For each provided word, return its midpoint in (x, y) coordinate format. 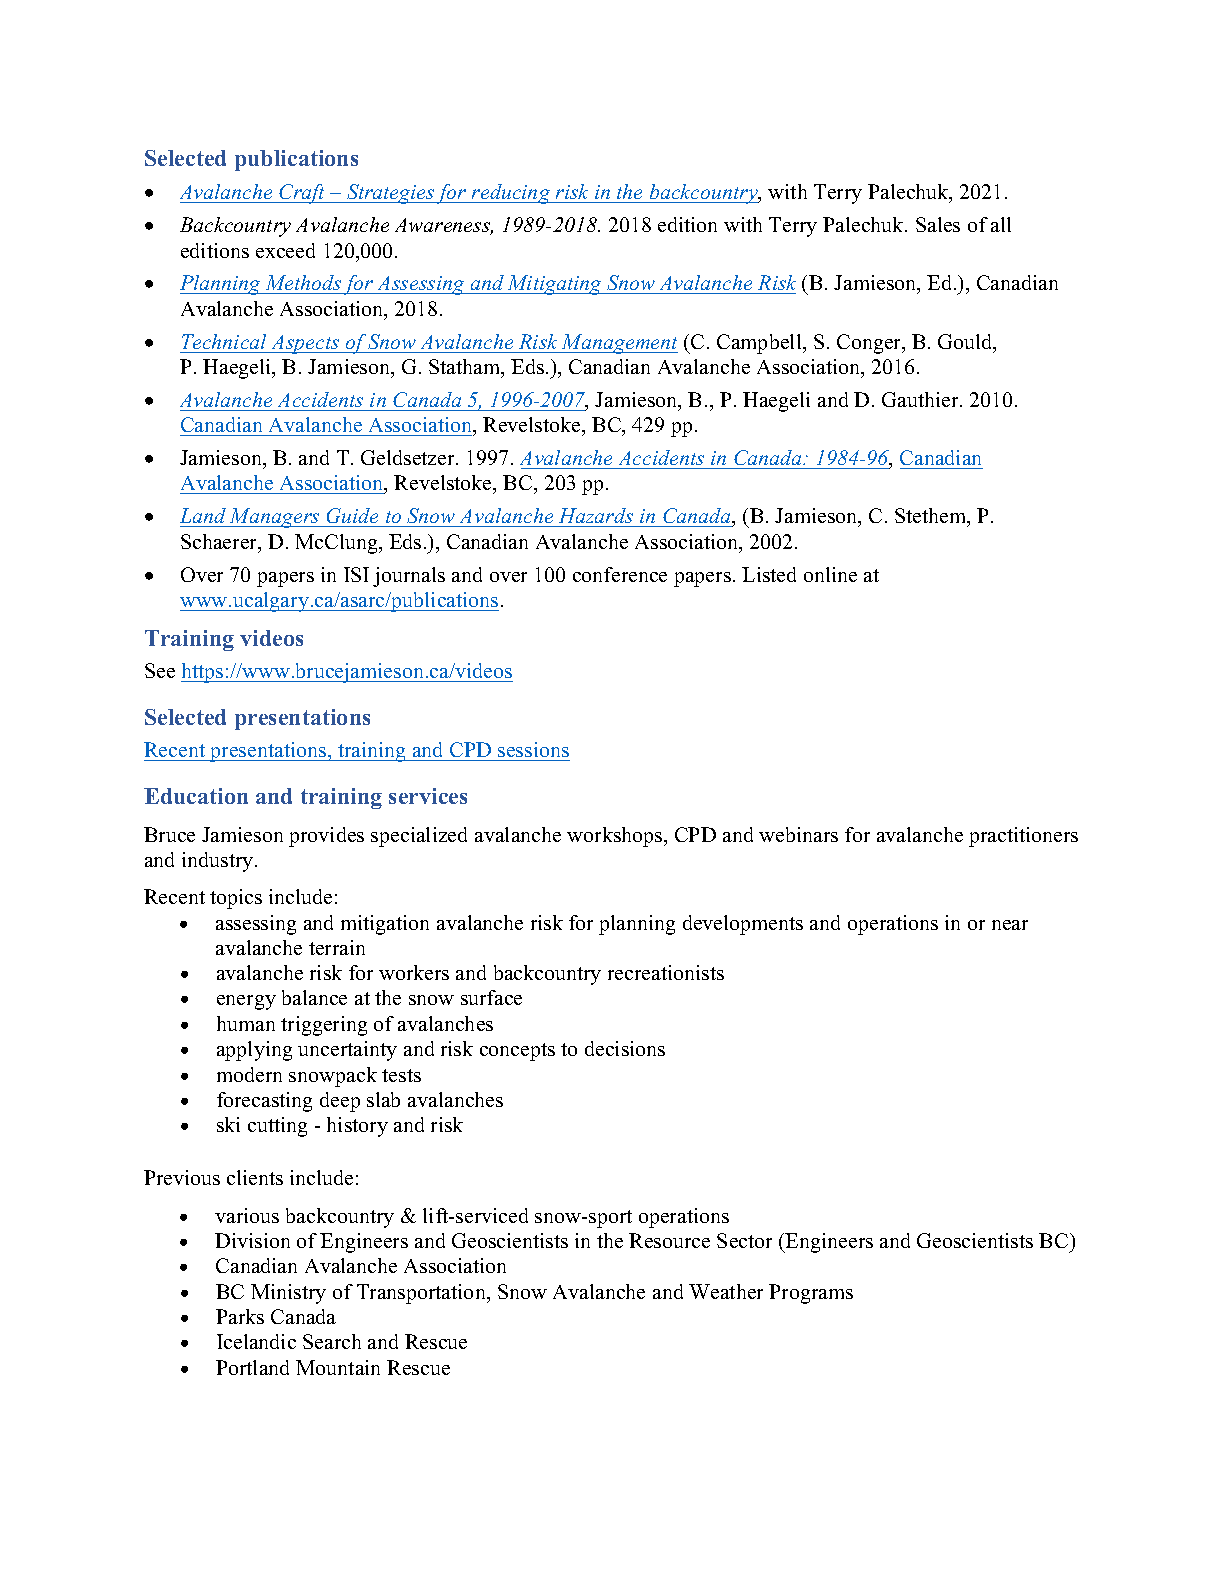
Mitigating (555, 285)
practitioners (1023, 837)
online (830, 574)
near (1010, 925)
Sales (938, 224)
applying (254, 1051)
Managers (275, 518)
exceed (285, 250)
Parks (240, 1316)
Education (196, 796)
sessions (533, 749)
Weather (726, 1291)
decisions (625, 1048)
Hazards (596, 515)
